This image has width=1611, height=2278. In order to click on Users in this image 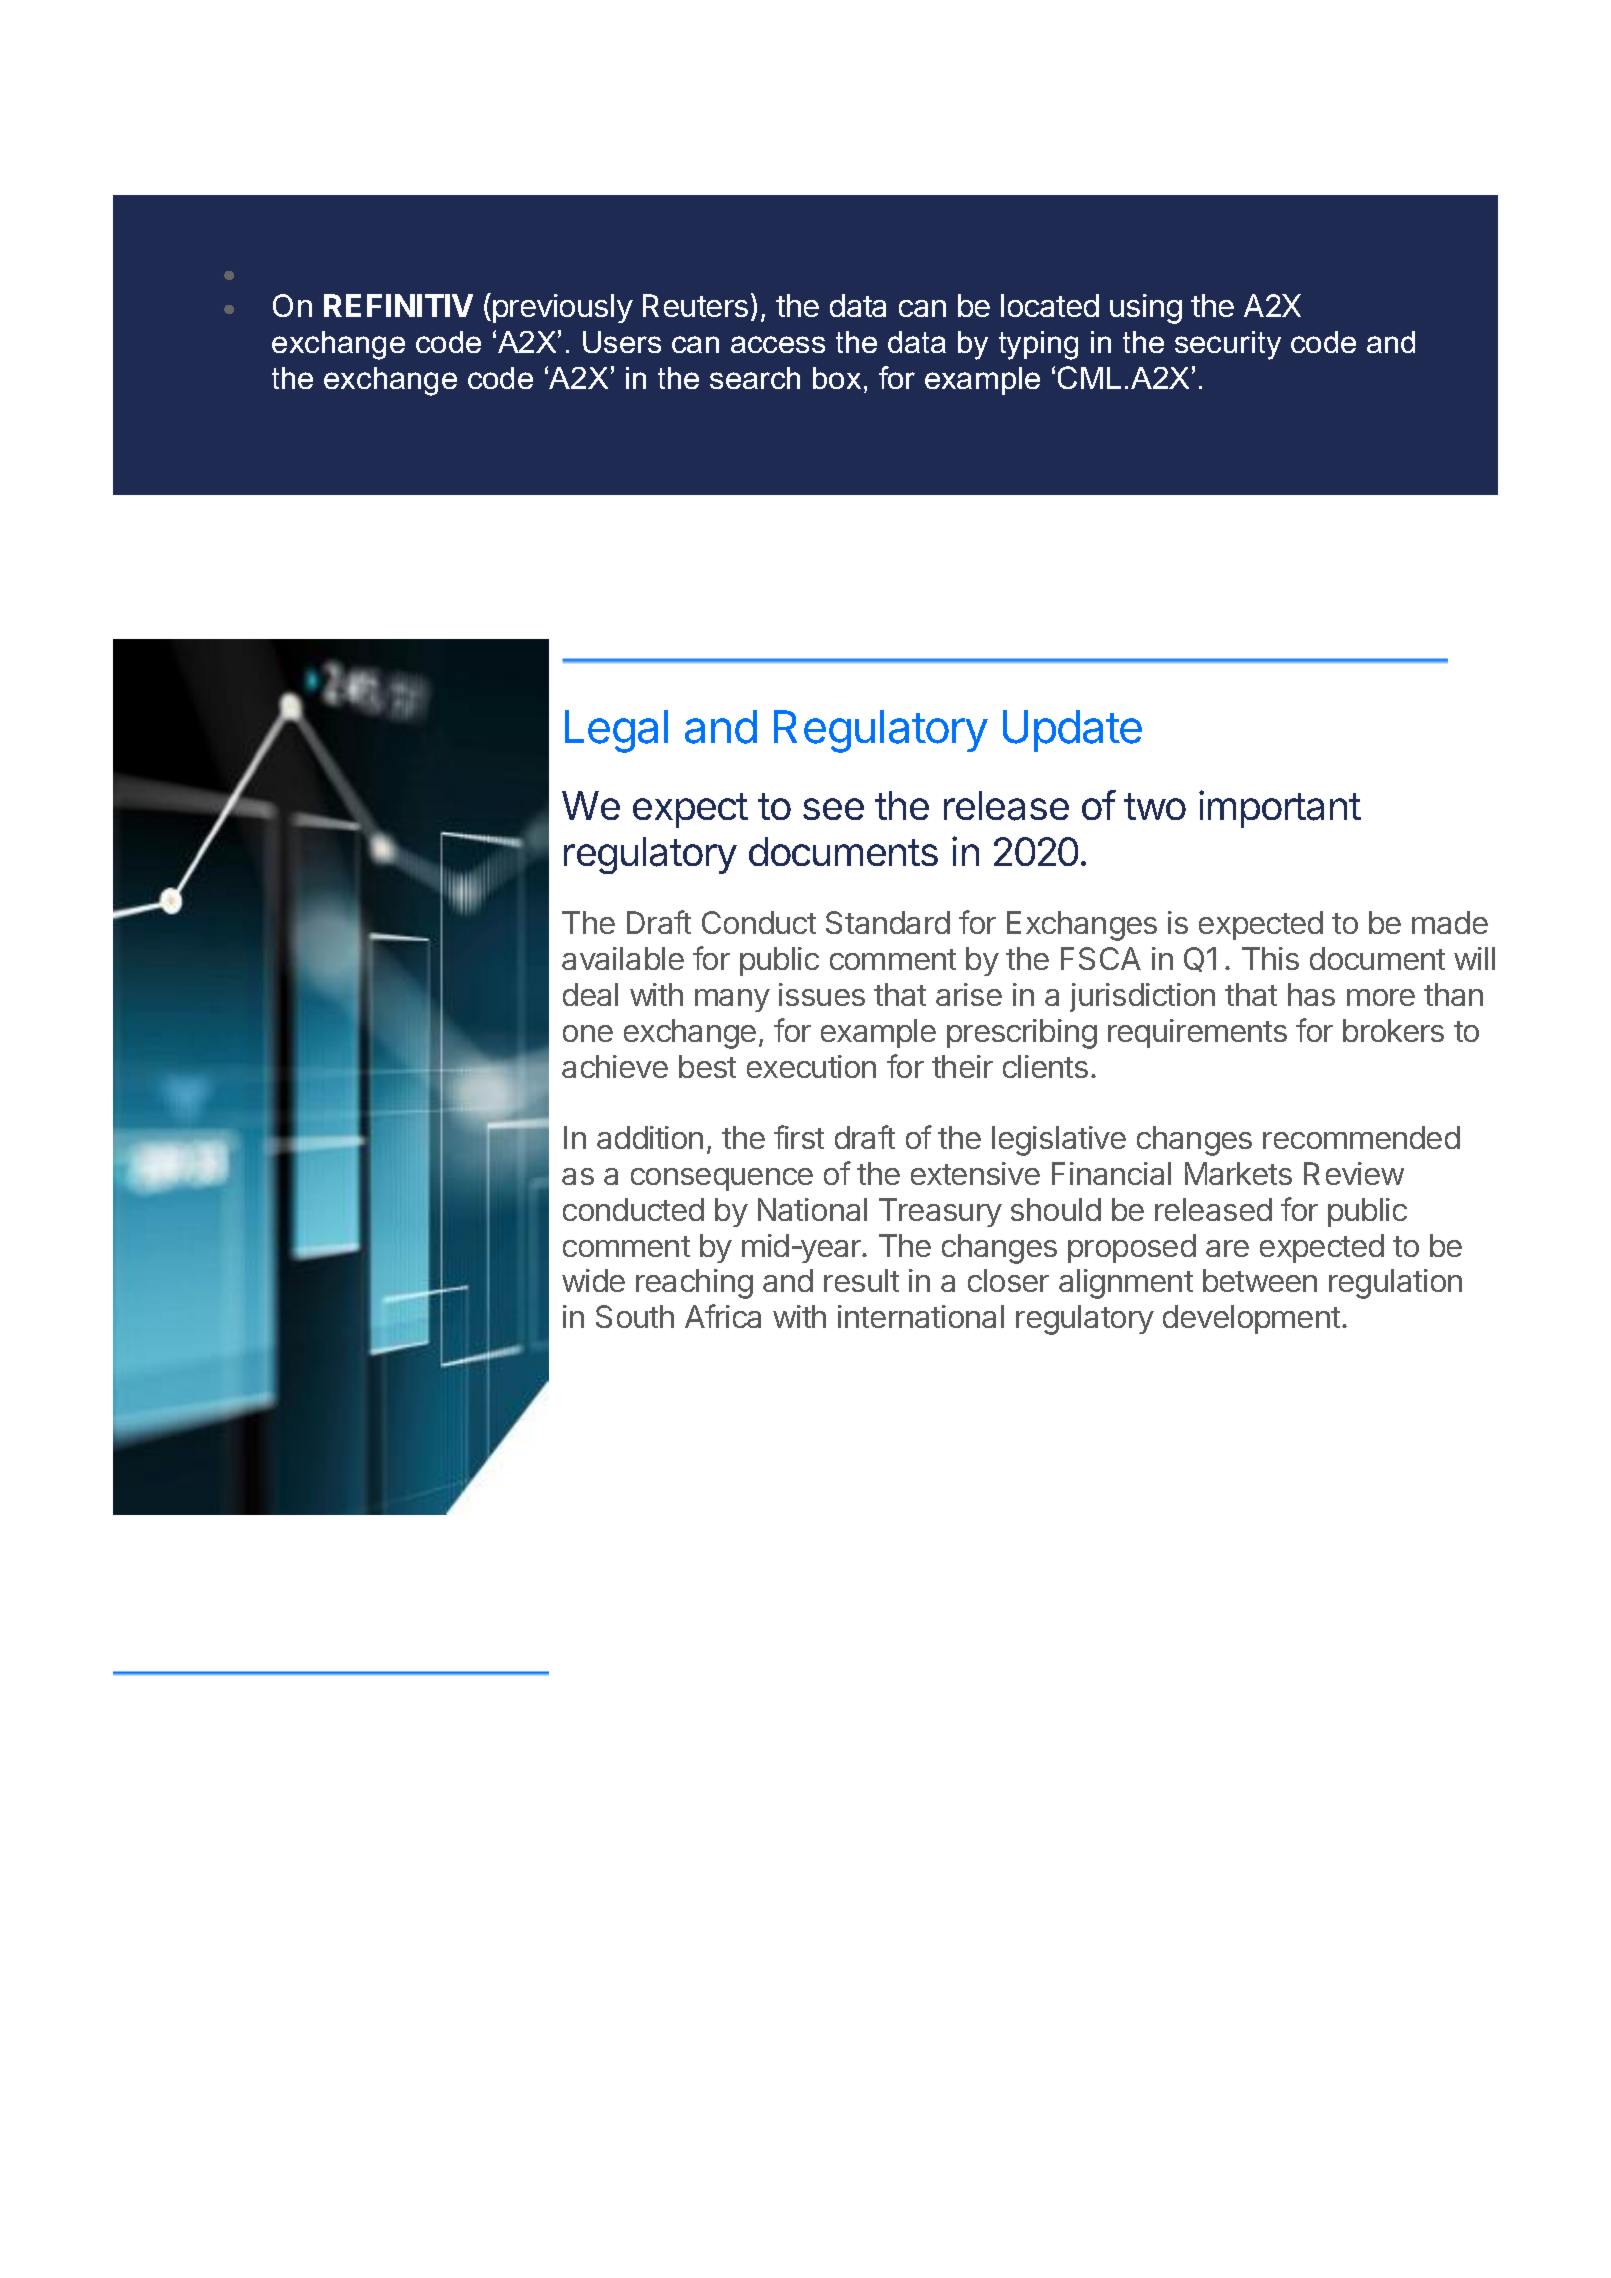, I will do `click(622, 342)`.
